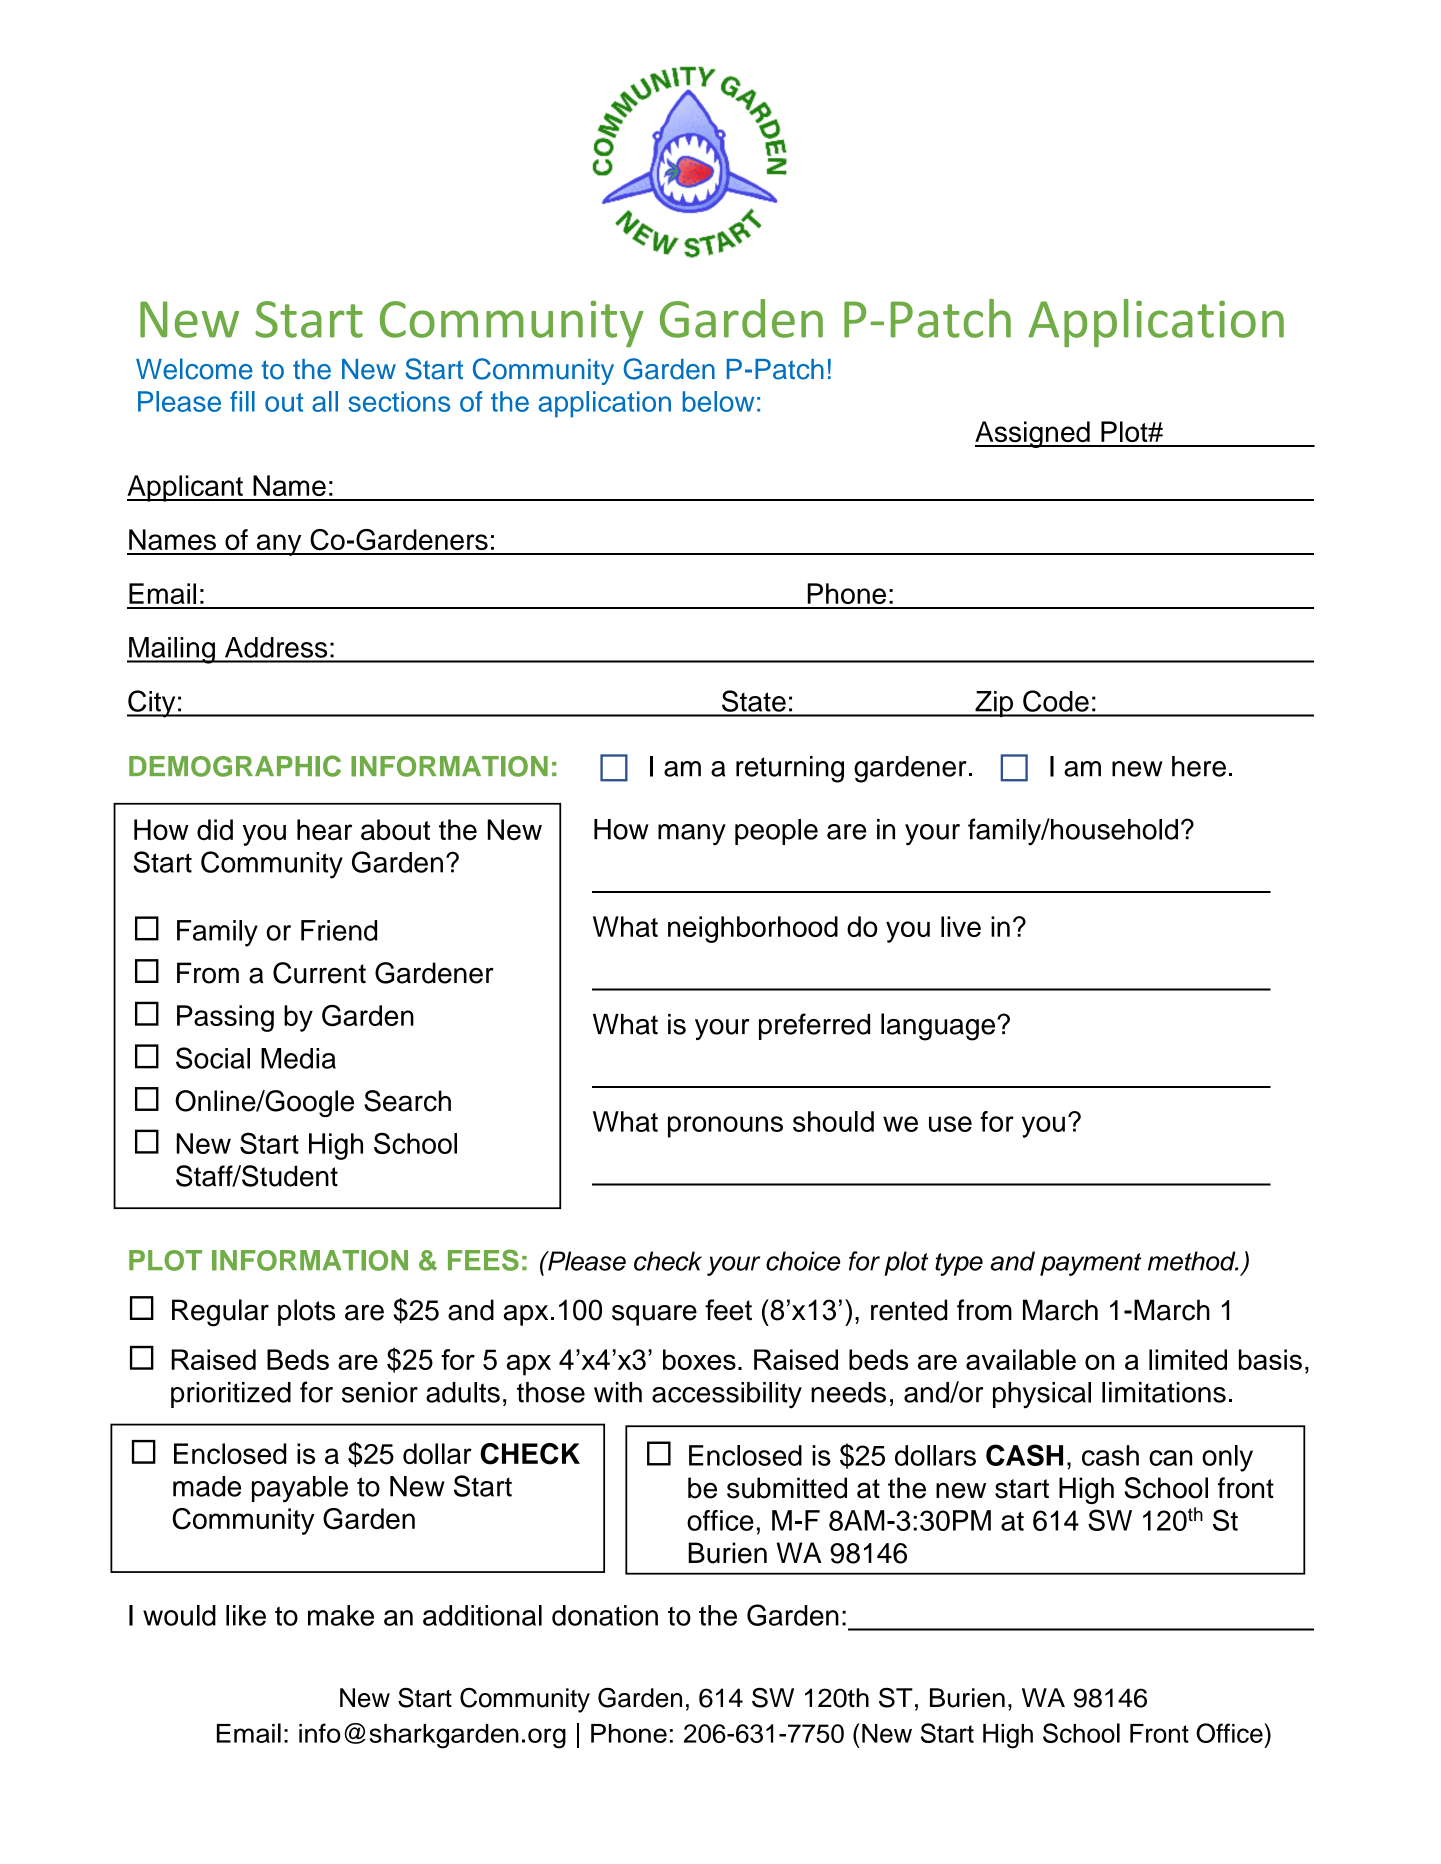  Describe the element at coordinates (725, 1127) in the image. I see `pronouns` at that location.
